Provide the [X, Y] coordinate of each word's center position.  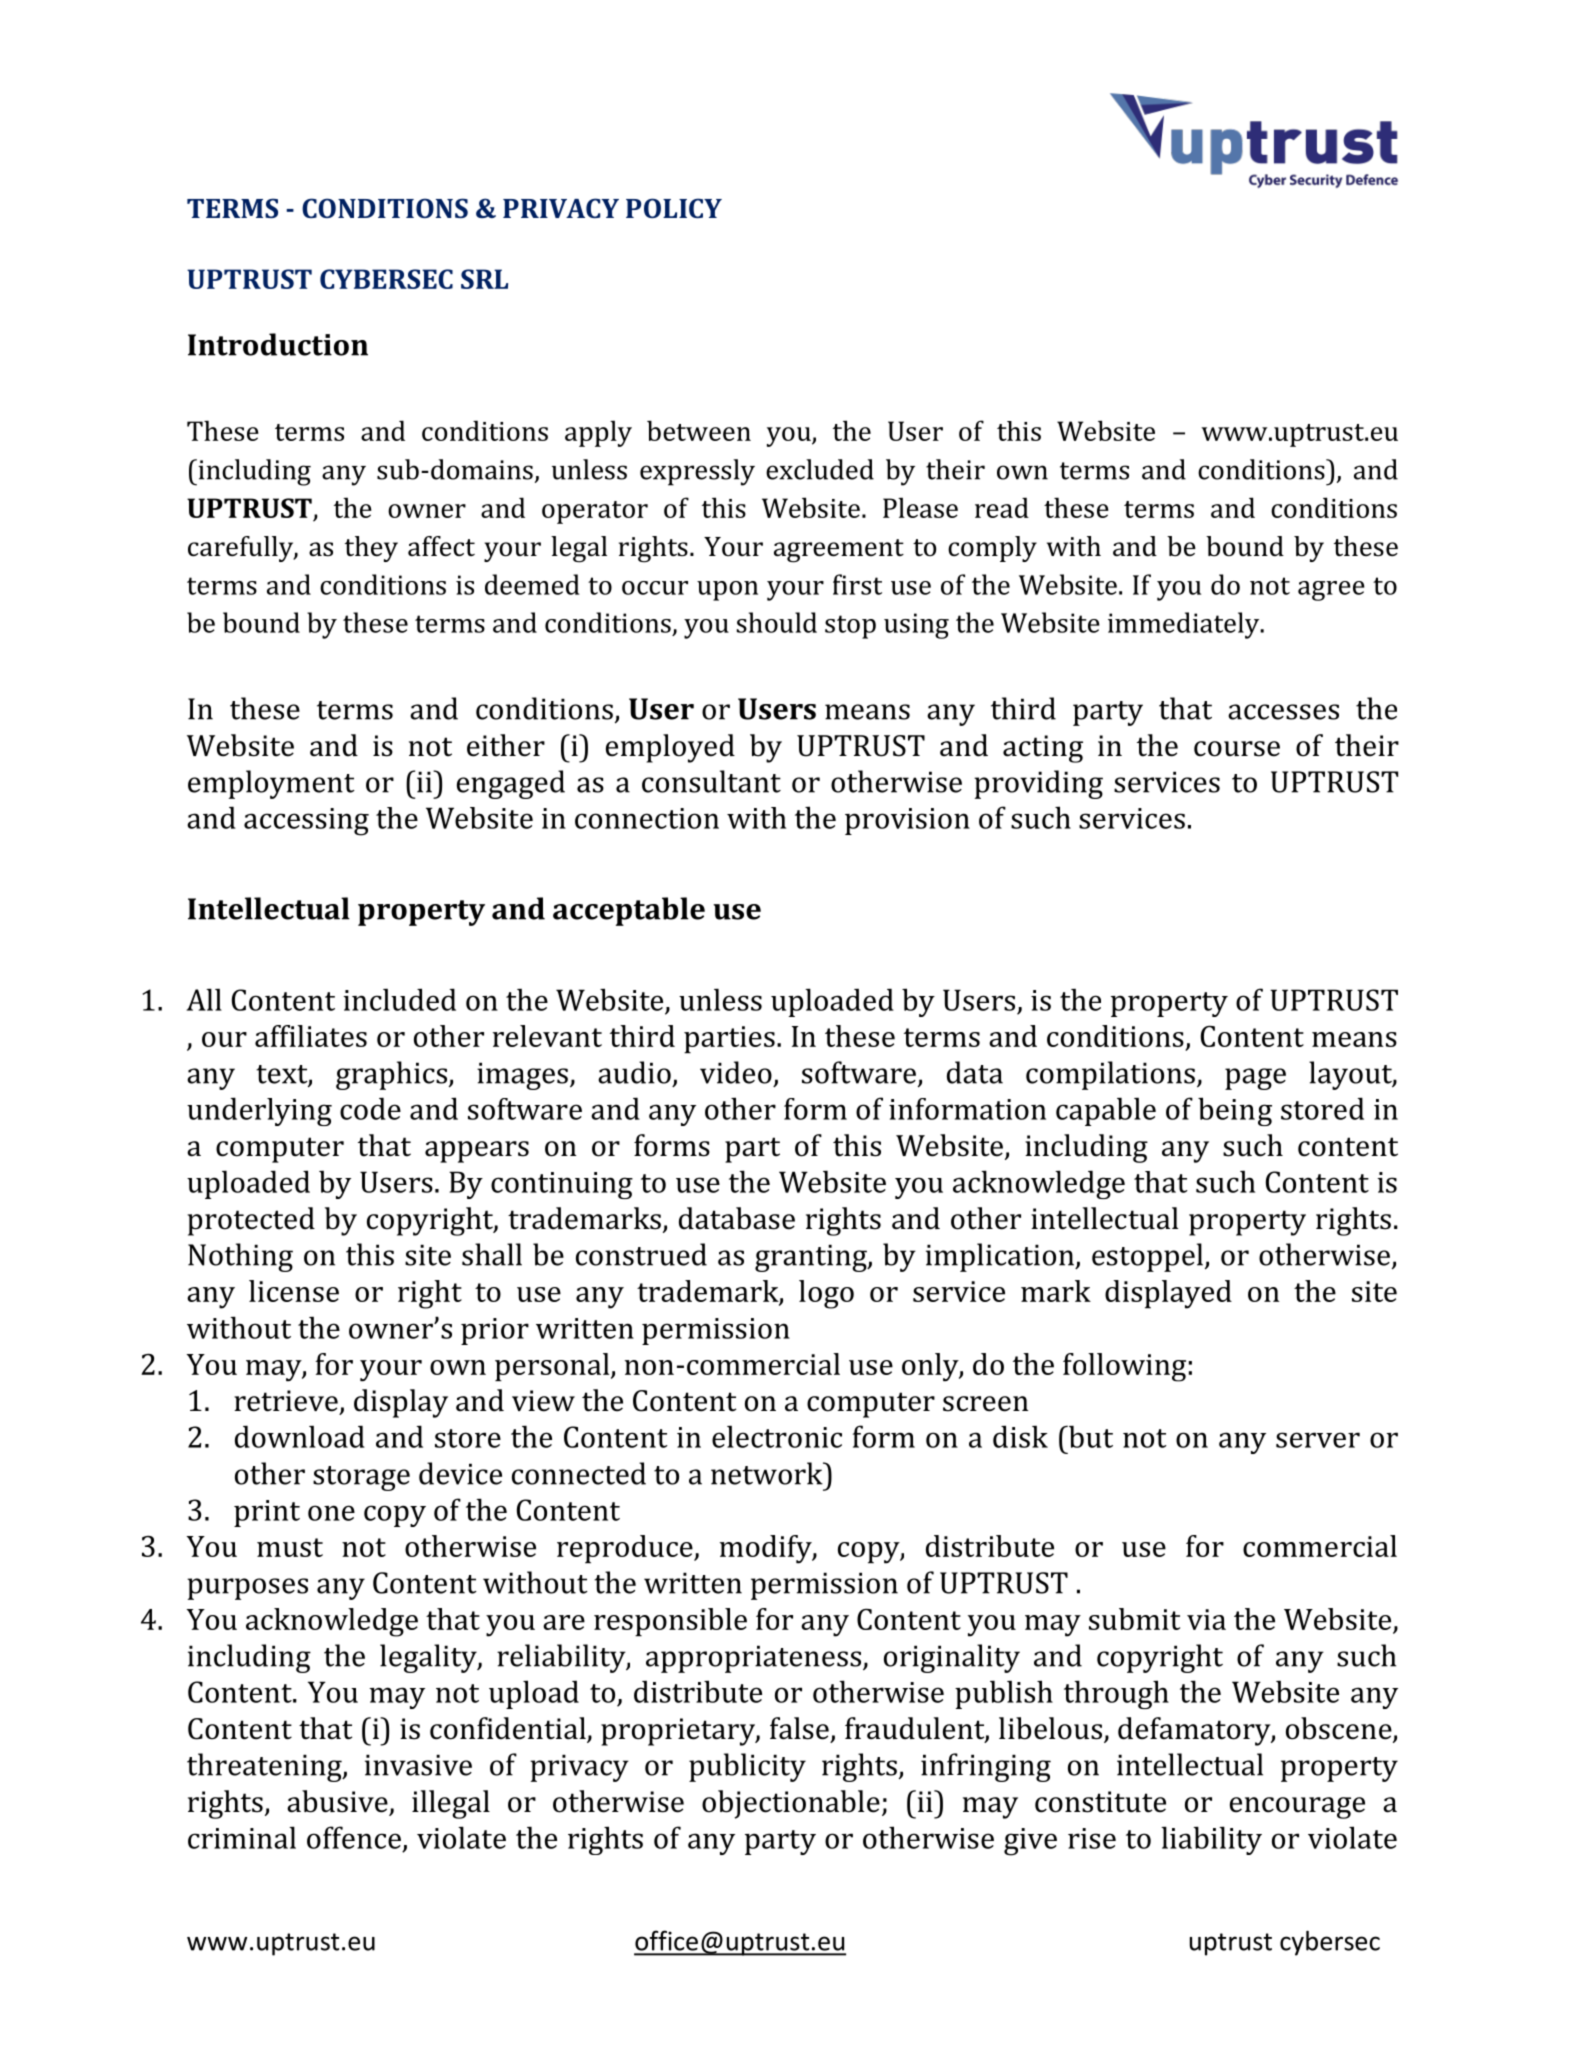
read [1002, 507]
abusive [338, 1802]
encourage [1297, 1808]
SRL [484, 279]
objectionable [791, 1804]
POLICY [674, 208]
